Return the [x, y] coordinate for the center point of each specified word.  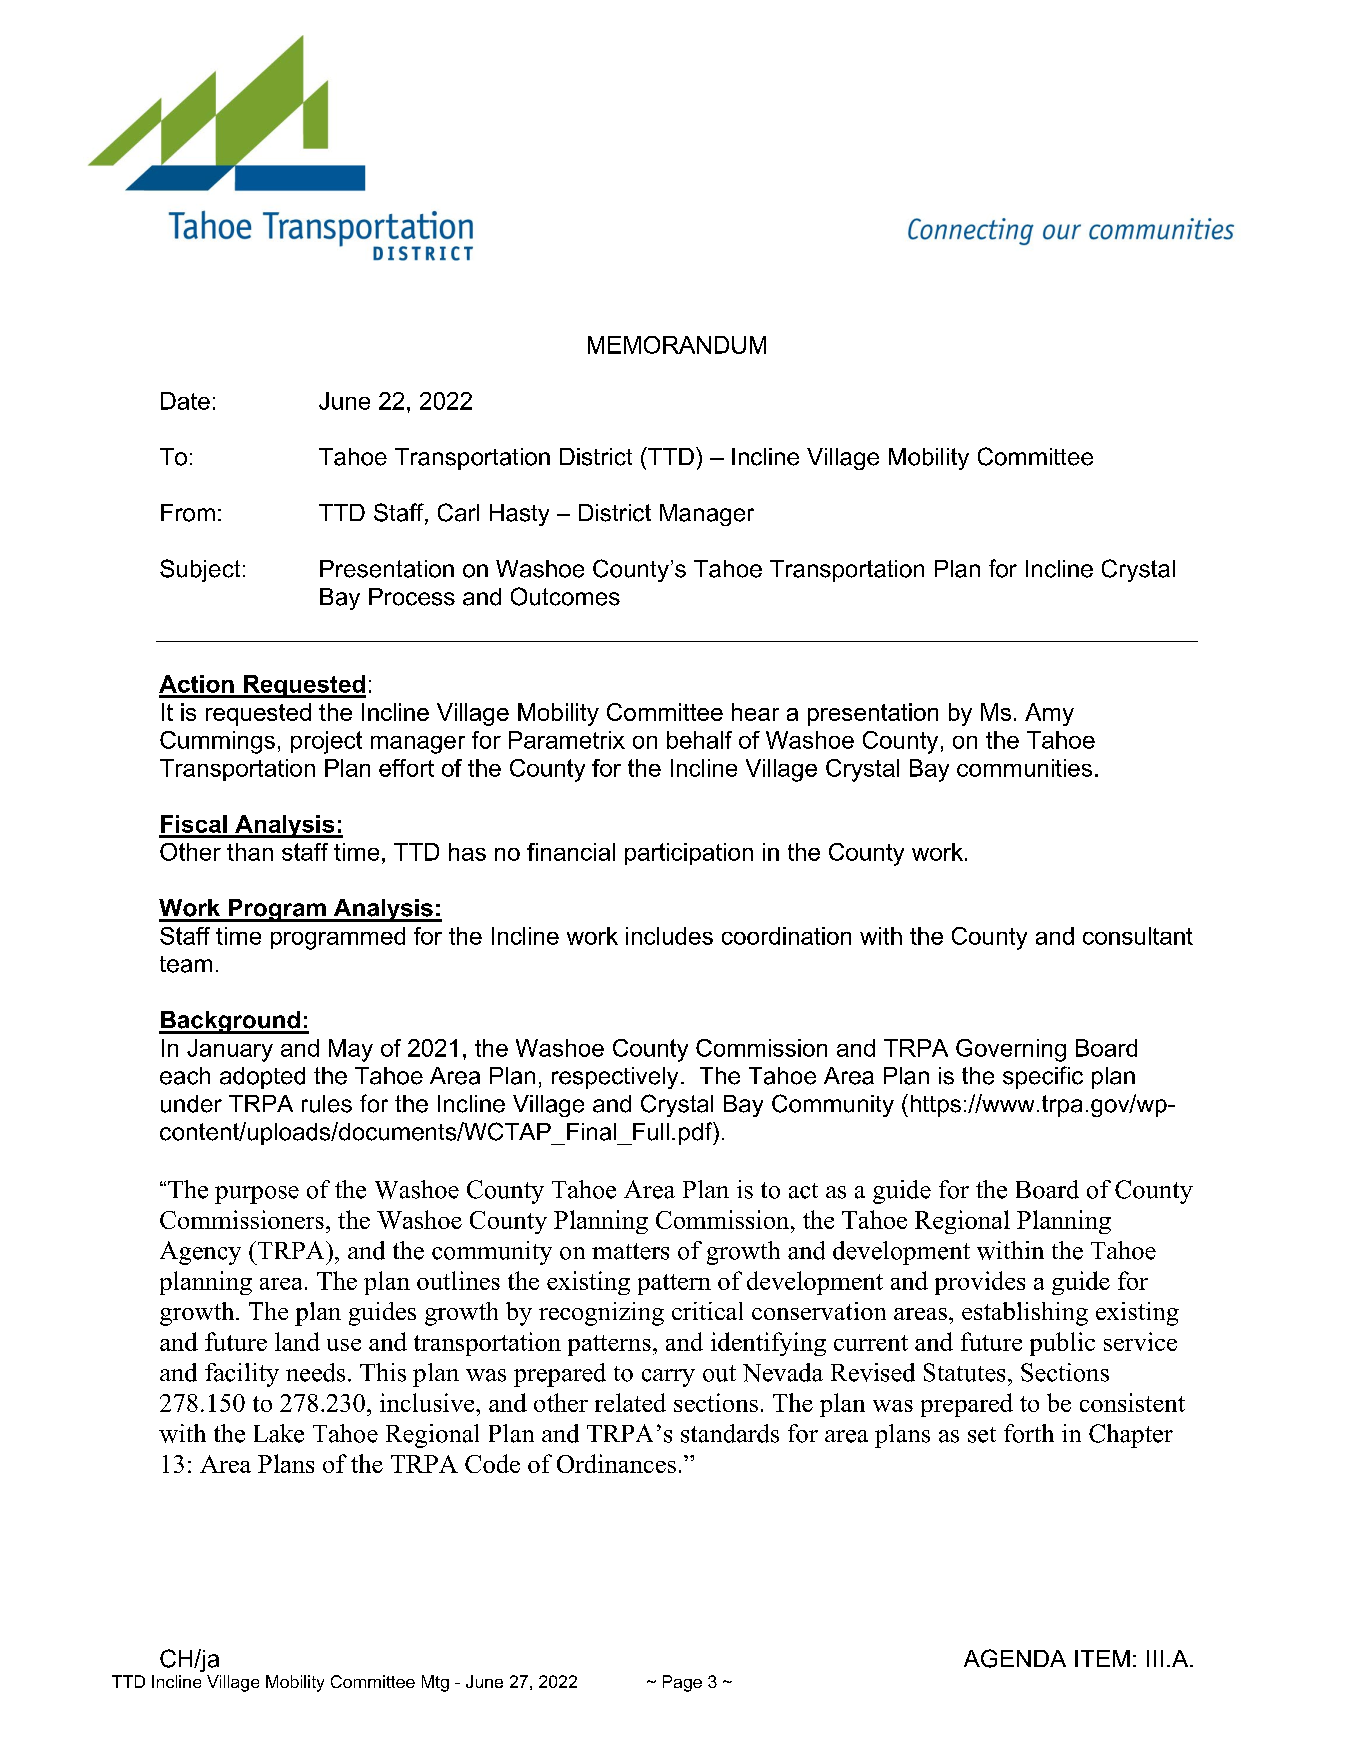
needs [315, 1372]
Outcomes [565, 596]
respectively [615, 1078]
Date [185, 401]
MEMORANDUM [677, 345]
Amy [1049, 714]
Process [412, 597]
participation [689, 854]
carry [668, 1378]
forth [1029, 1433]
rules [327, 1104]
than [250, 852]
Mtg [435, 1683]
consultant [1138, 936]
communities [1024, 768]
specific [1043, 1077]
